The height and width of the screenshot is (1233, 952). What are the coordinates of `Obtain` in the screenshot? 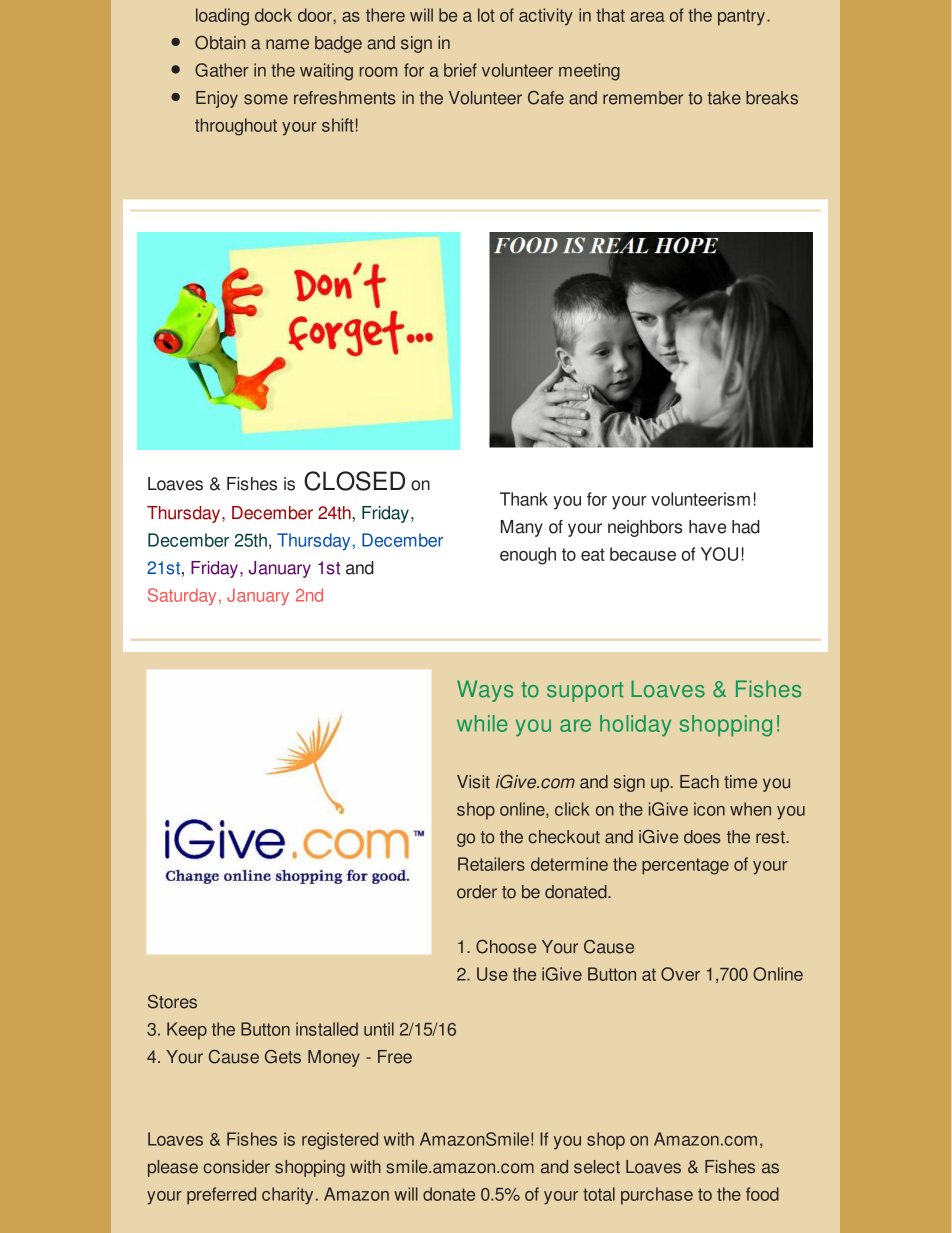 It's located at (220, 43).
